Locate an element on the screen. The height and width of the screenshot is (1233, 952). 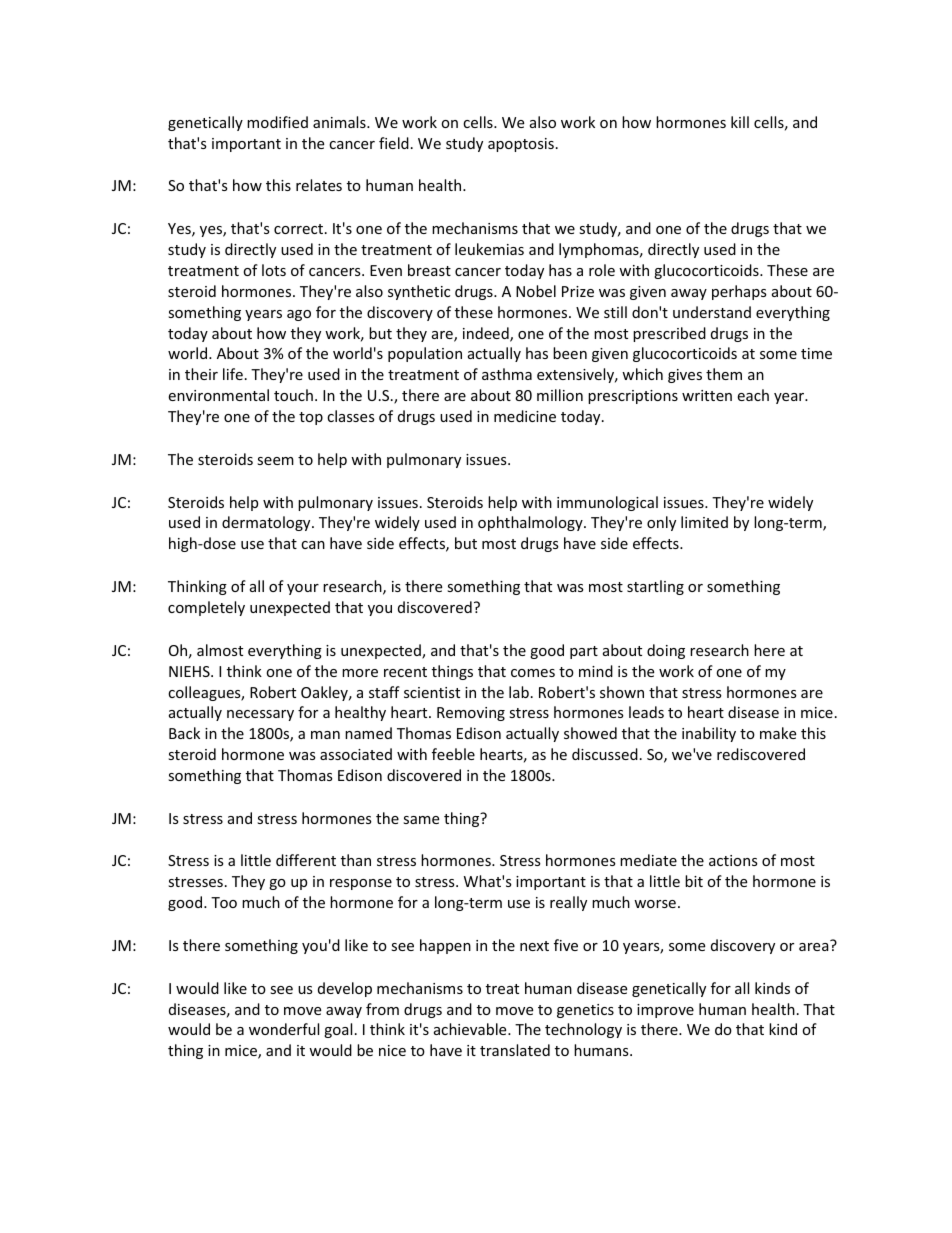
kill is located at coordinates (740, 122).
